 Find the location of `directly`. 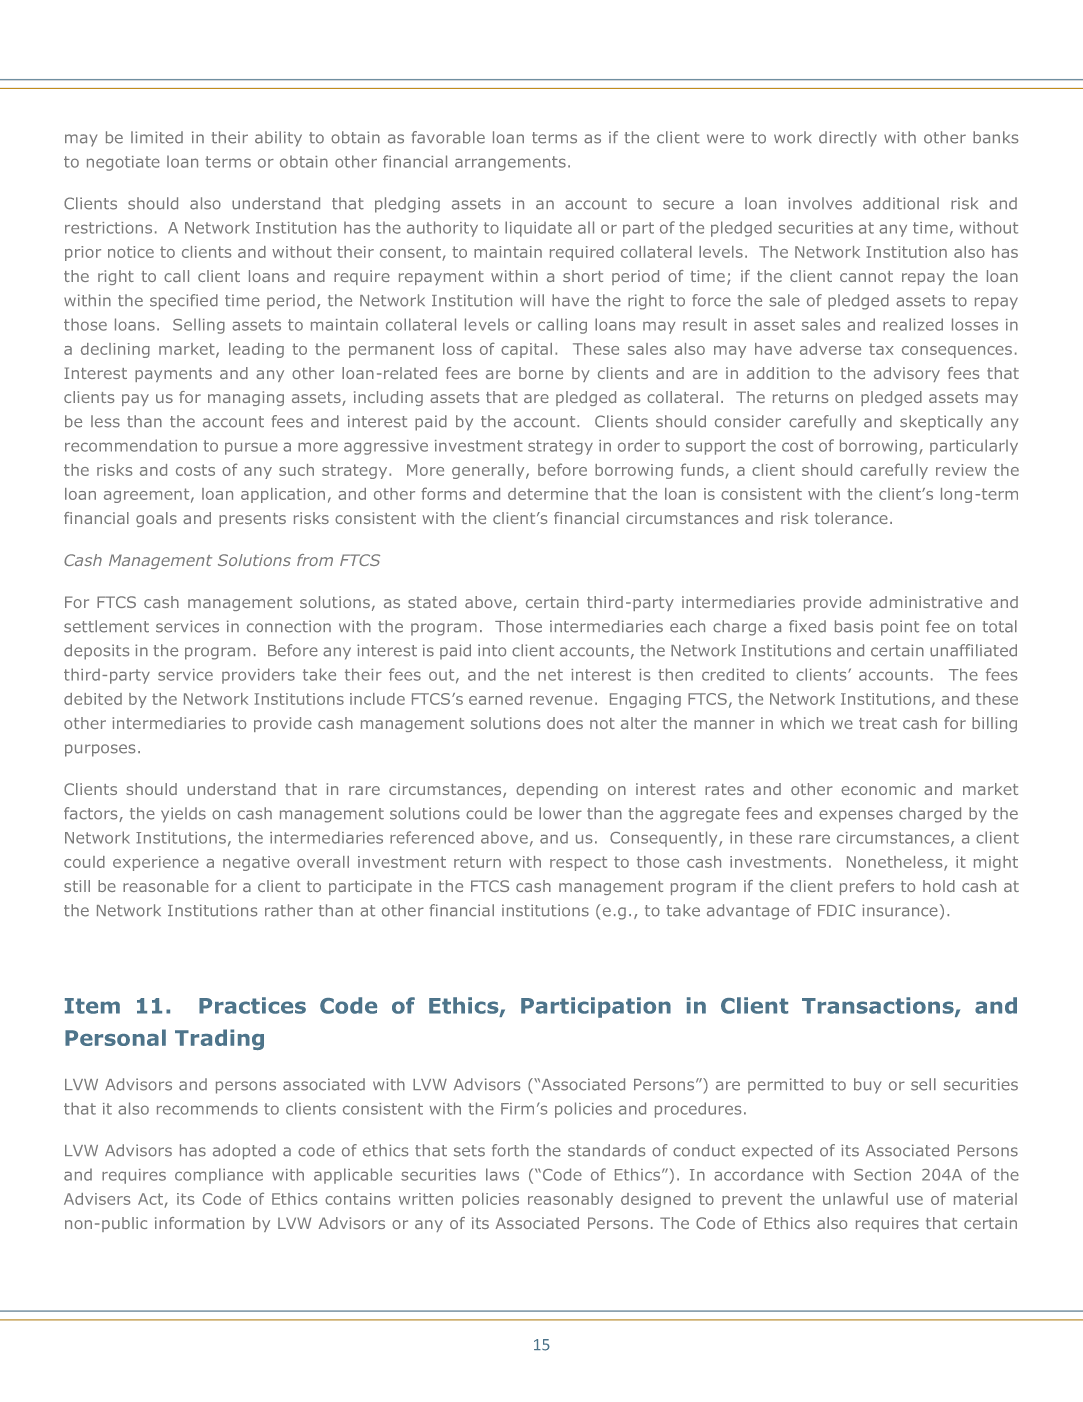

directly is located at coordinates (848, 139).
